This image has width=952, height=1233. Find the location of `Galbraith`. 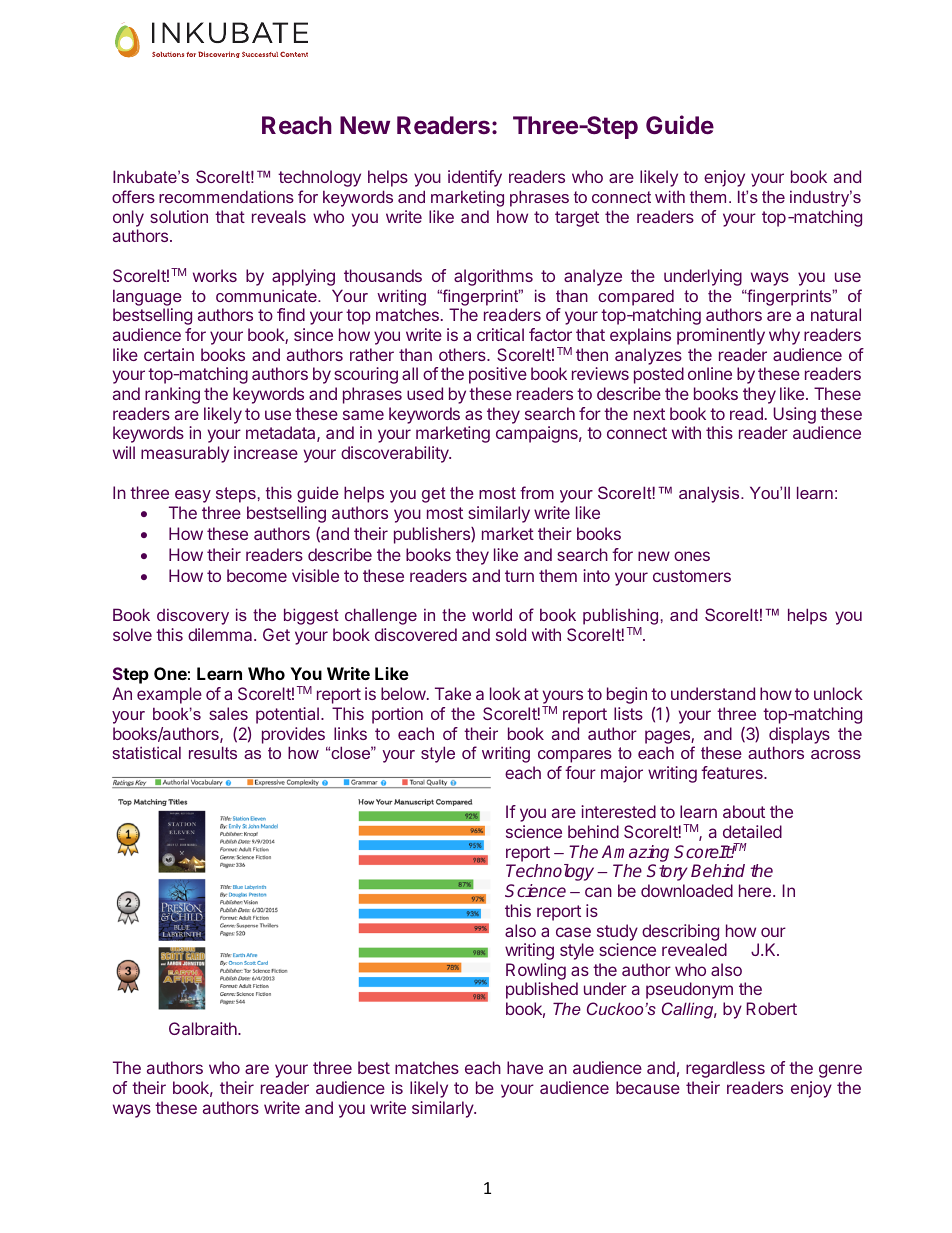

Galbraith is located at coordinates (204, 1028).
